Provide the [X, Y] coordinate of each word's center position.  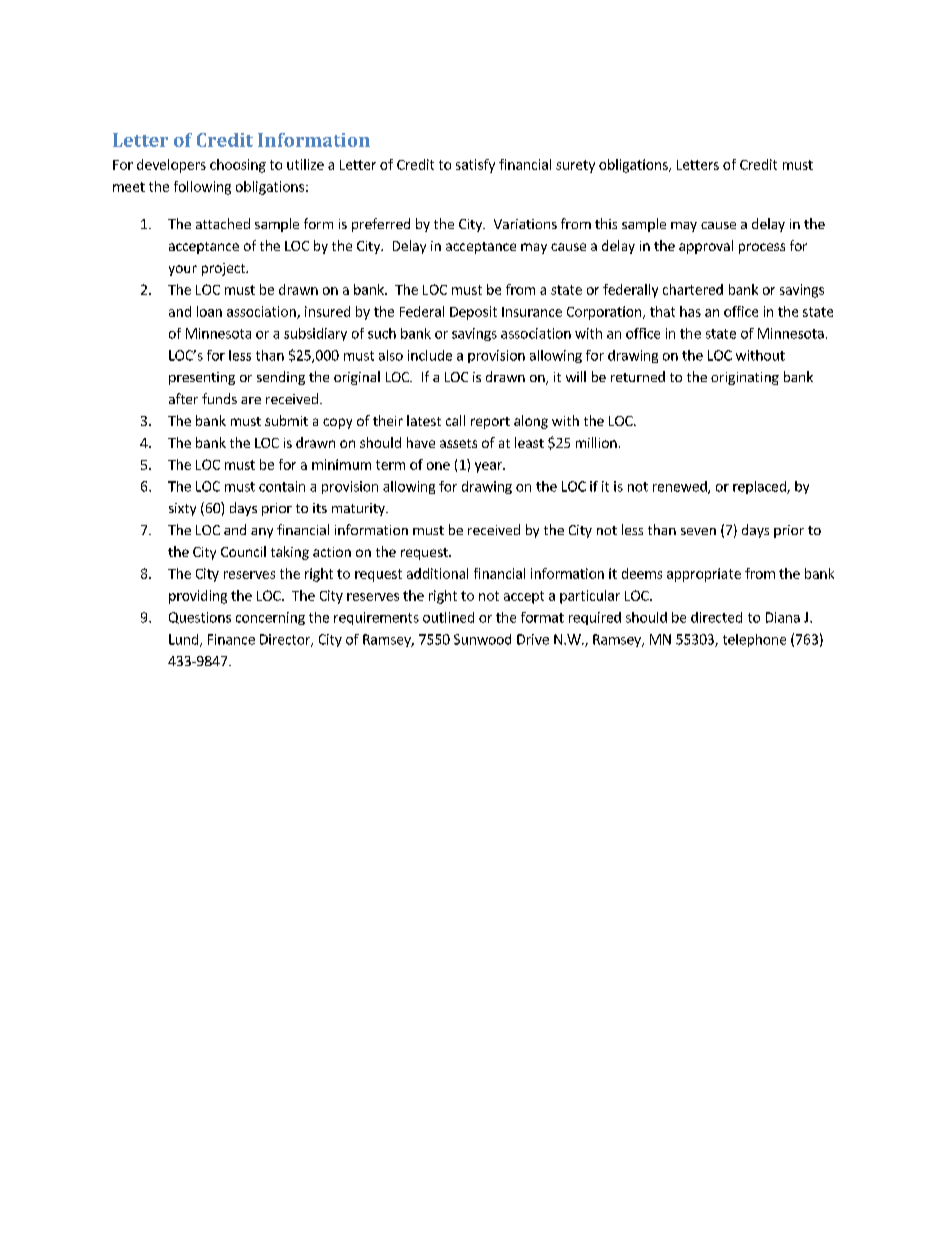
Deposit [473, 313]
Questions [200, 618]
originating [745, 378]
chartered [693, 289]
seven [698, 531]
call [455, 420]
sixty [182, 509]
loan [209, 311]
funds [219, 398]
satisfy [475, 166]
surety [575, 166]
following [202, 188]
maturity [359, 509]
